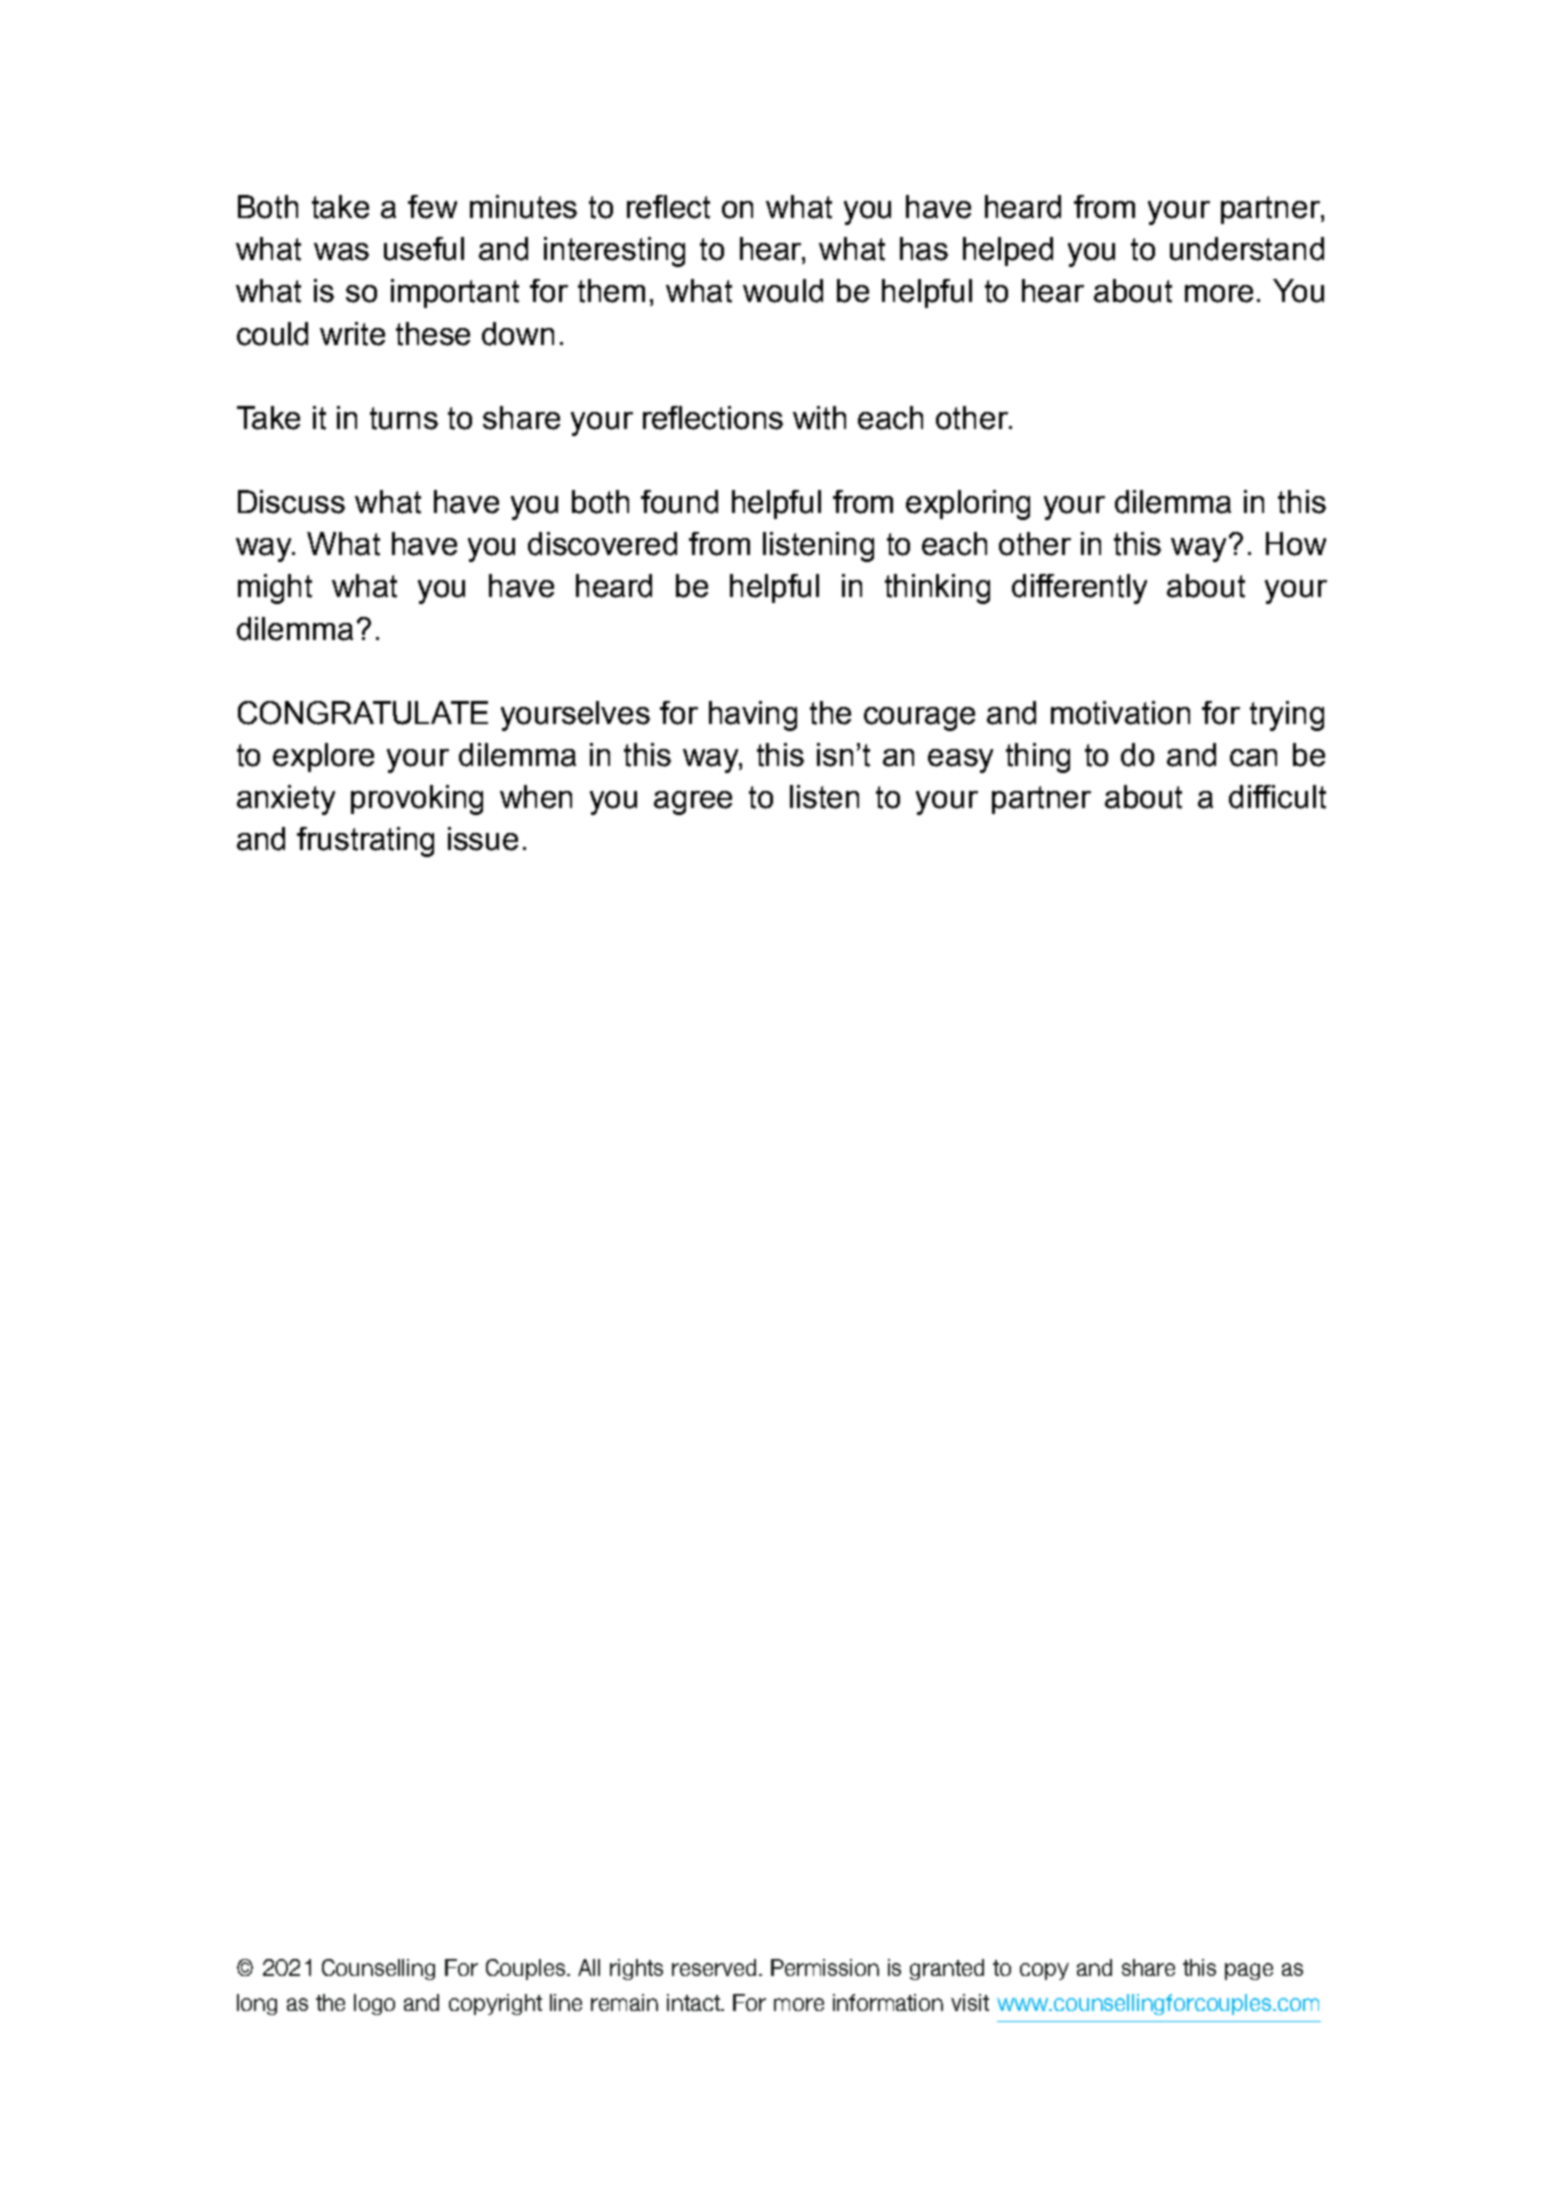  I want to click on CONGRATULATE, so click(363, 713).
